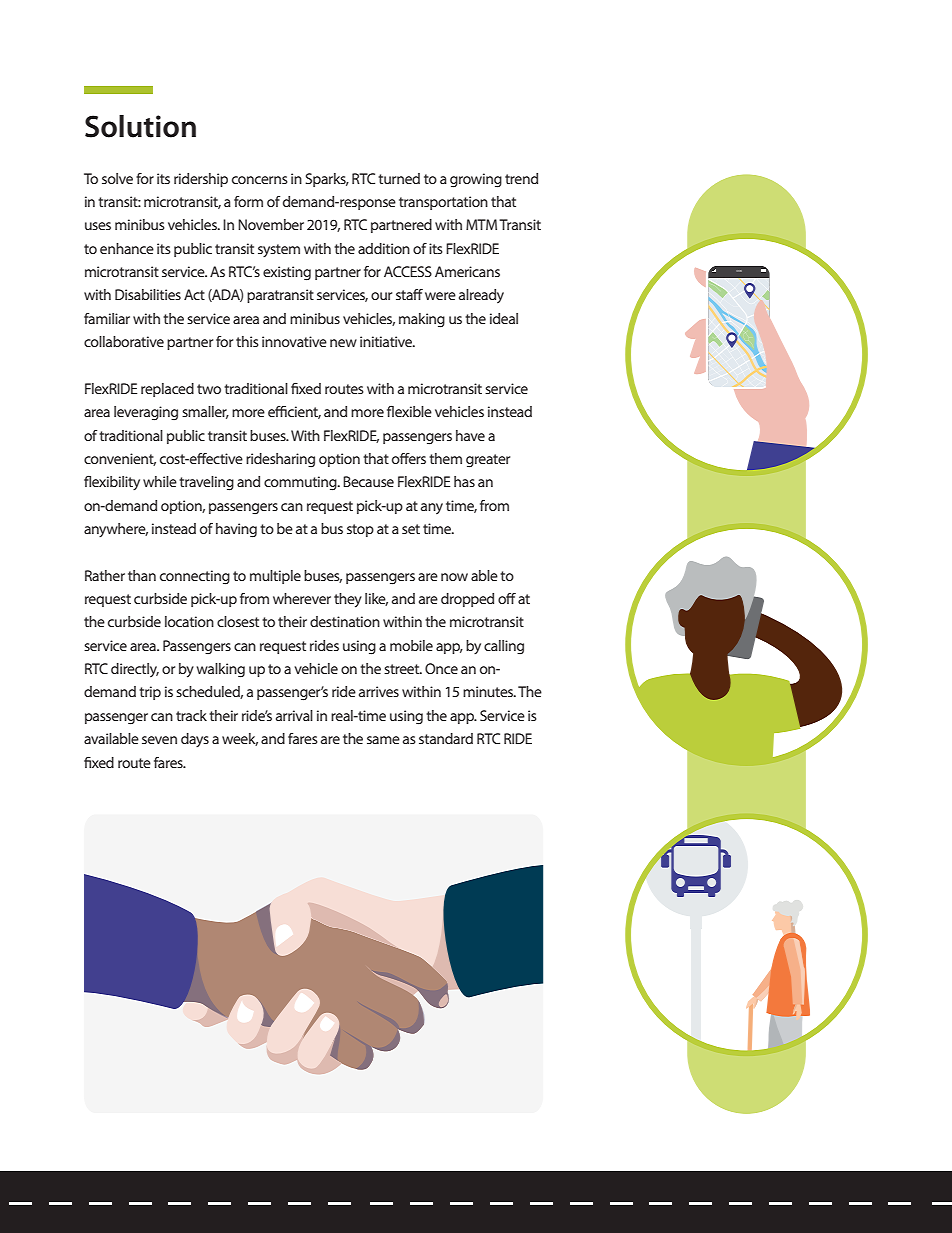 This image has height=1233, width=952. I want to click on than, so click(142, 575).
